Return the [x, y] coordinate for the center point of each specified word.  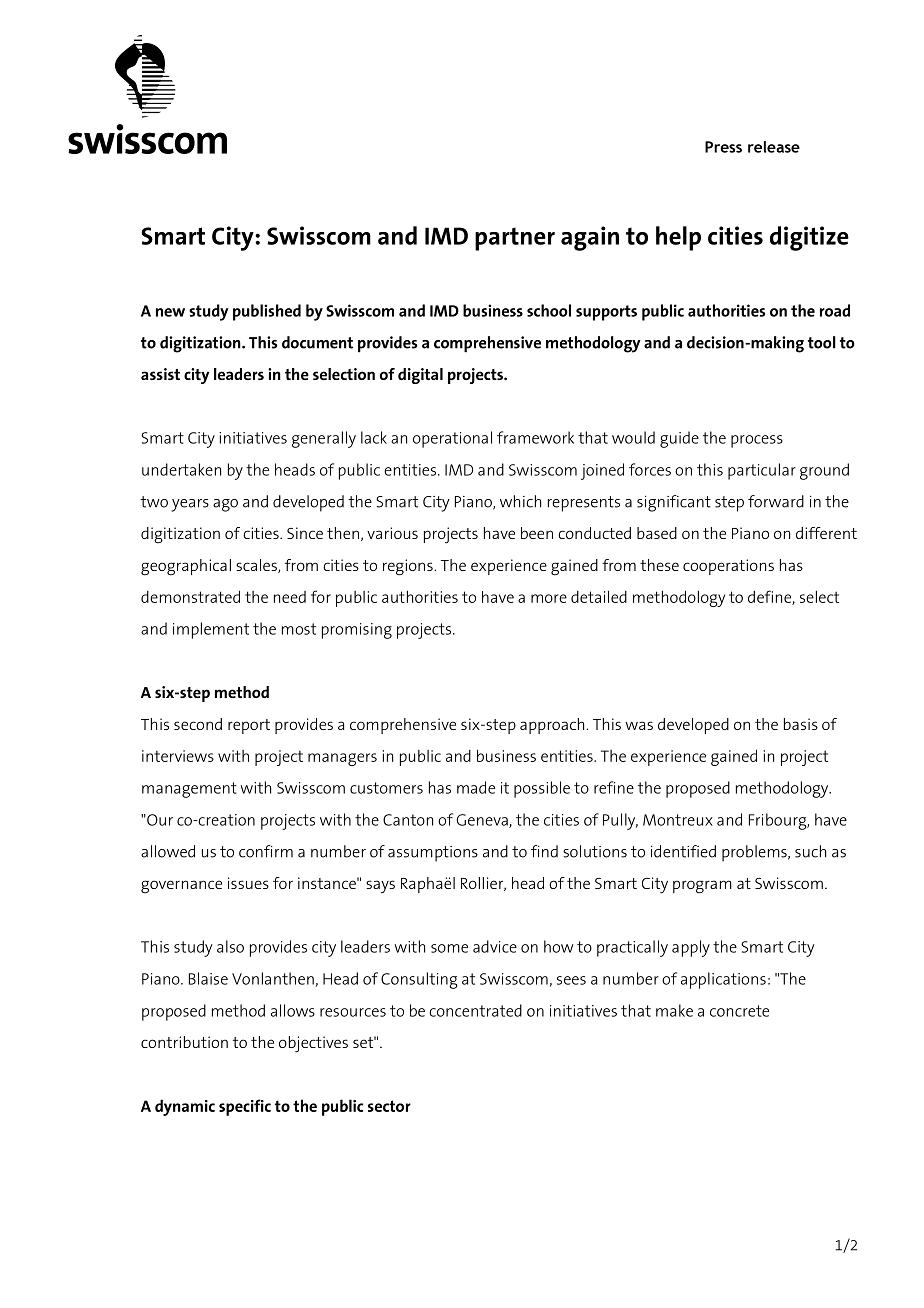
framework [535, 437]
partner [515, 239]
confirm [266, 851]
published [267, 312]
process [757, 441]
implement [211, 630]
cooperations [728, 567]
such [810, 851]
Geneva [483, 821]
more [549, 598]
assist [160, 374]
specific [245, 1107]
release [774, 147]
